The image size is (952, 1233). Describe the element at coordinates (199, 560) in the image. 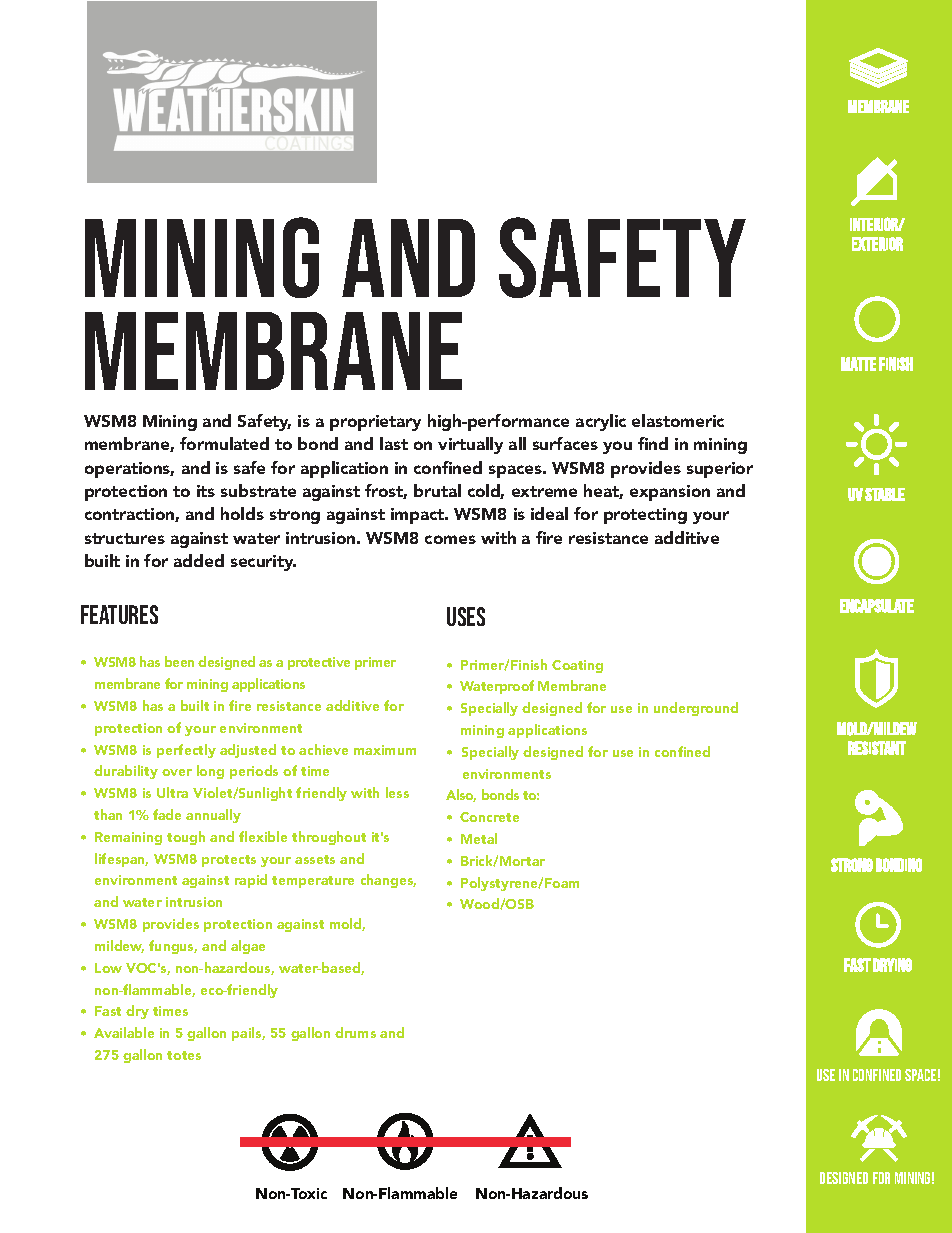

I see `added` at that location.
